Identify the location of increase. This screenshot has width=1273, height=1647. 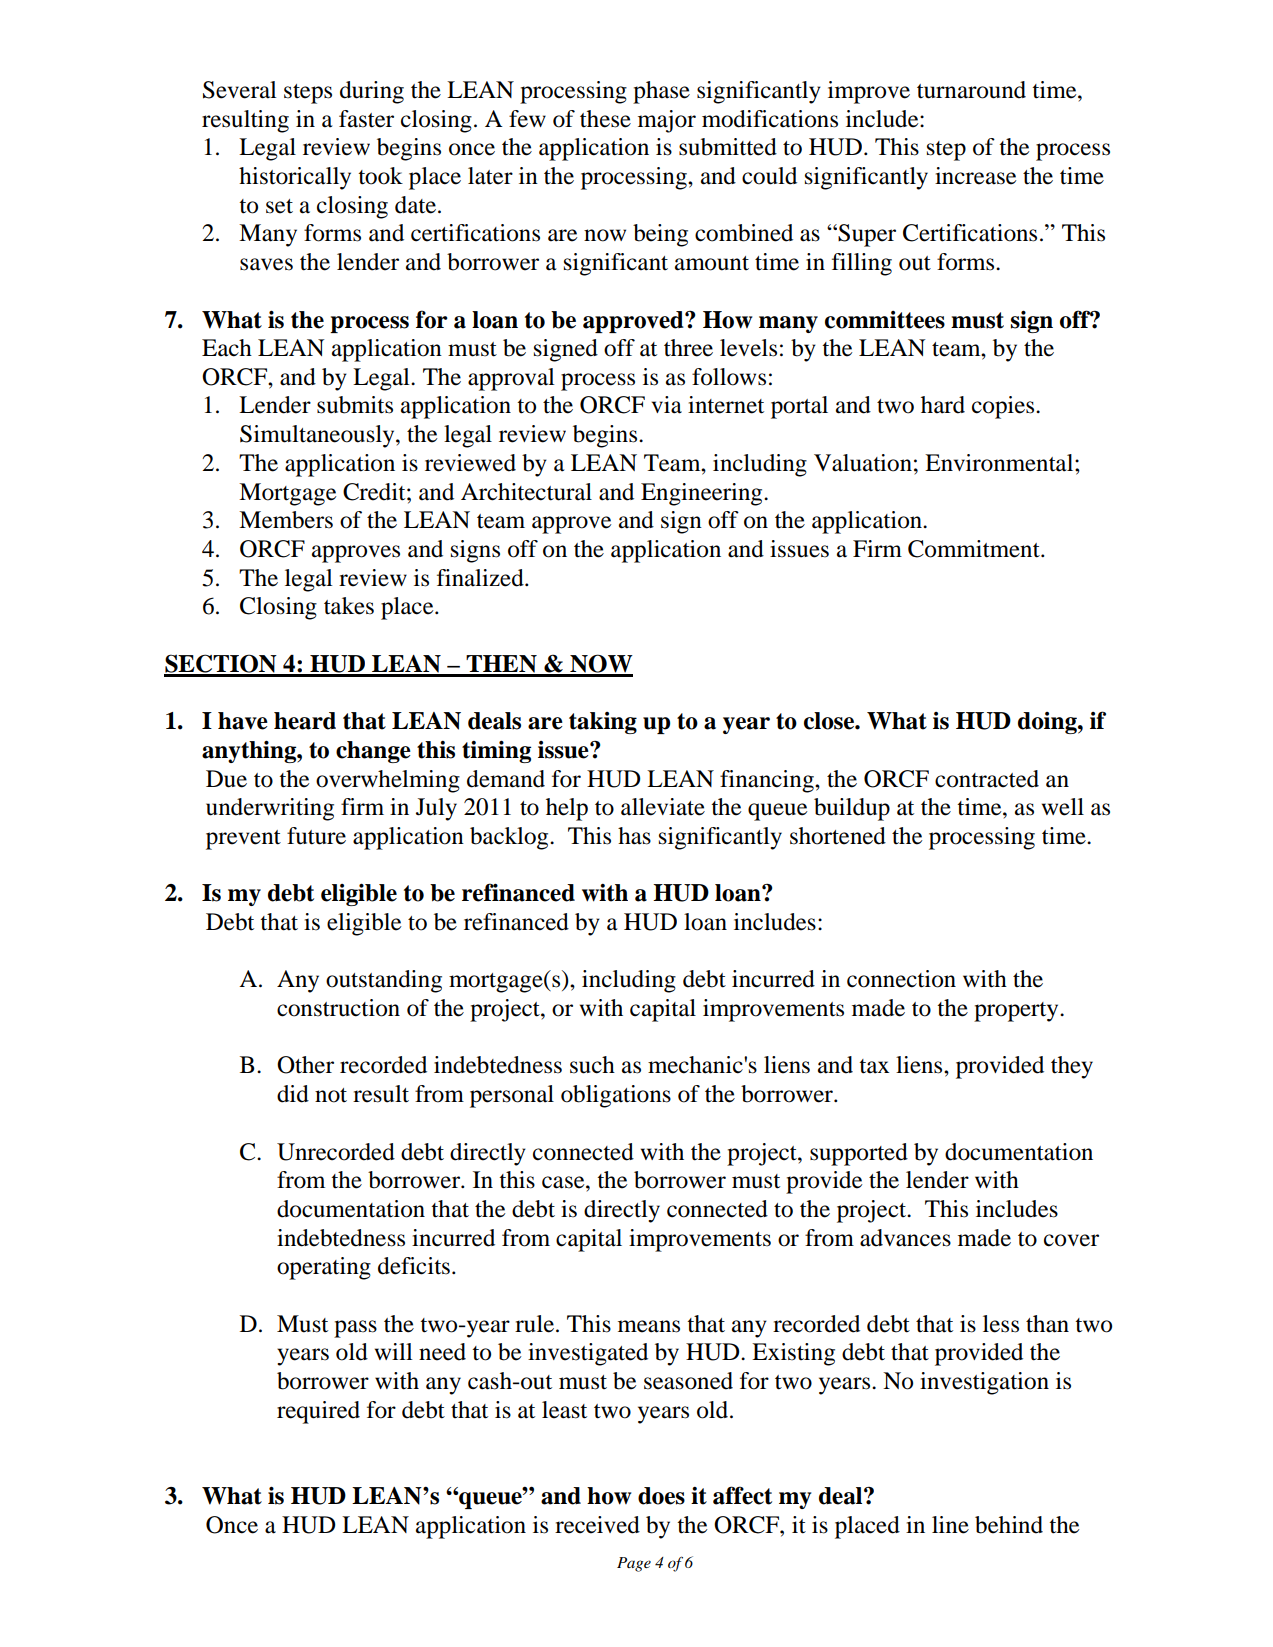
(975, 176).
